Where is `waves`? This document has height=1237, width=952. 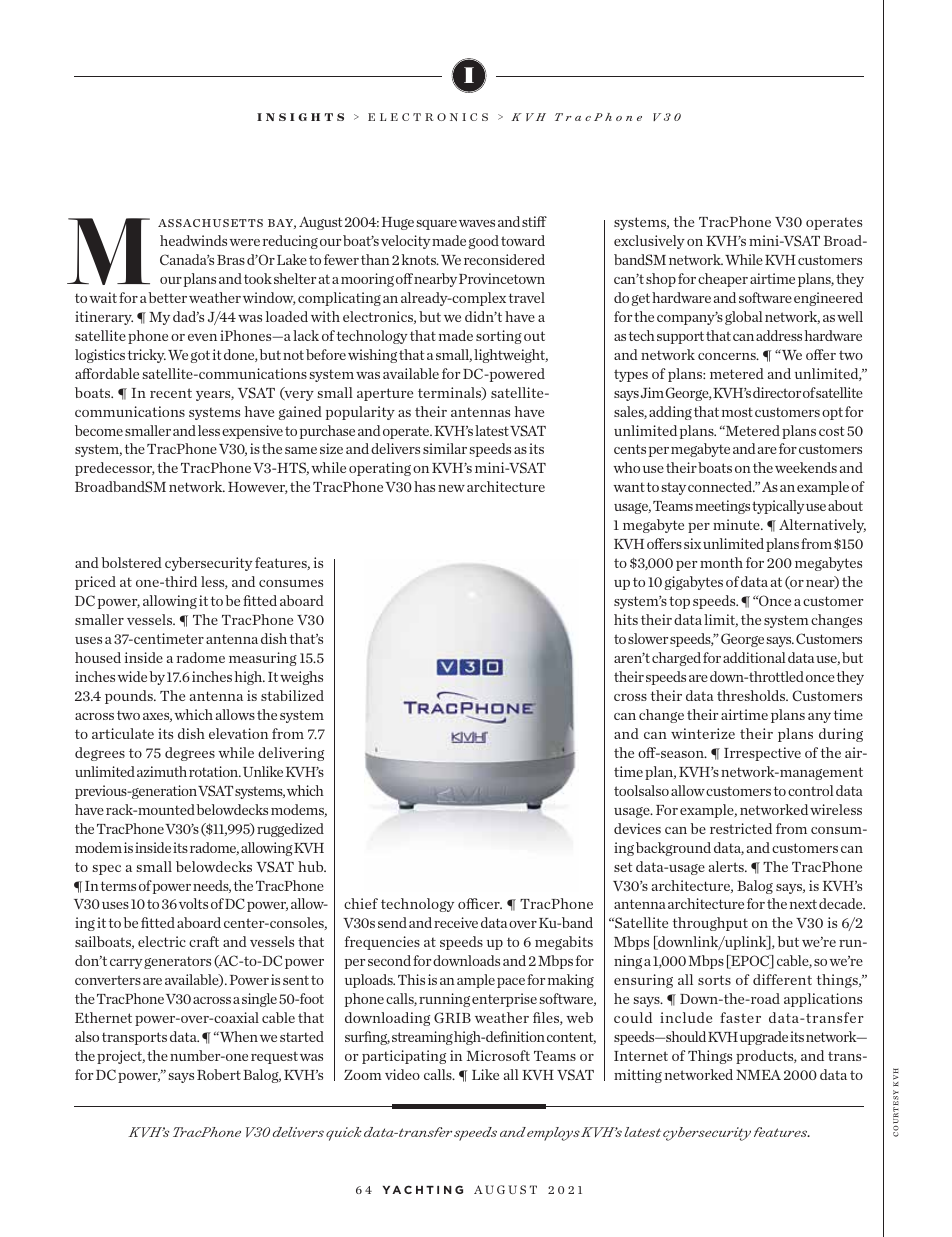
waves is located at coordinates (477, 223).
